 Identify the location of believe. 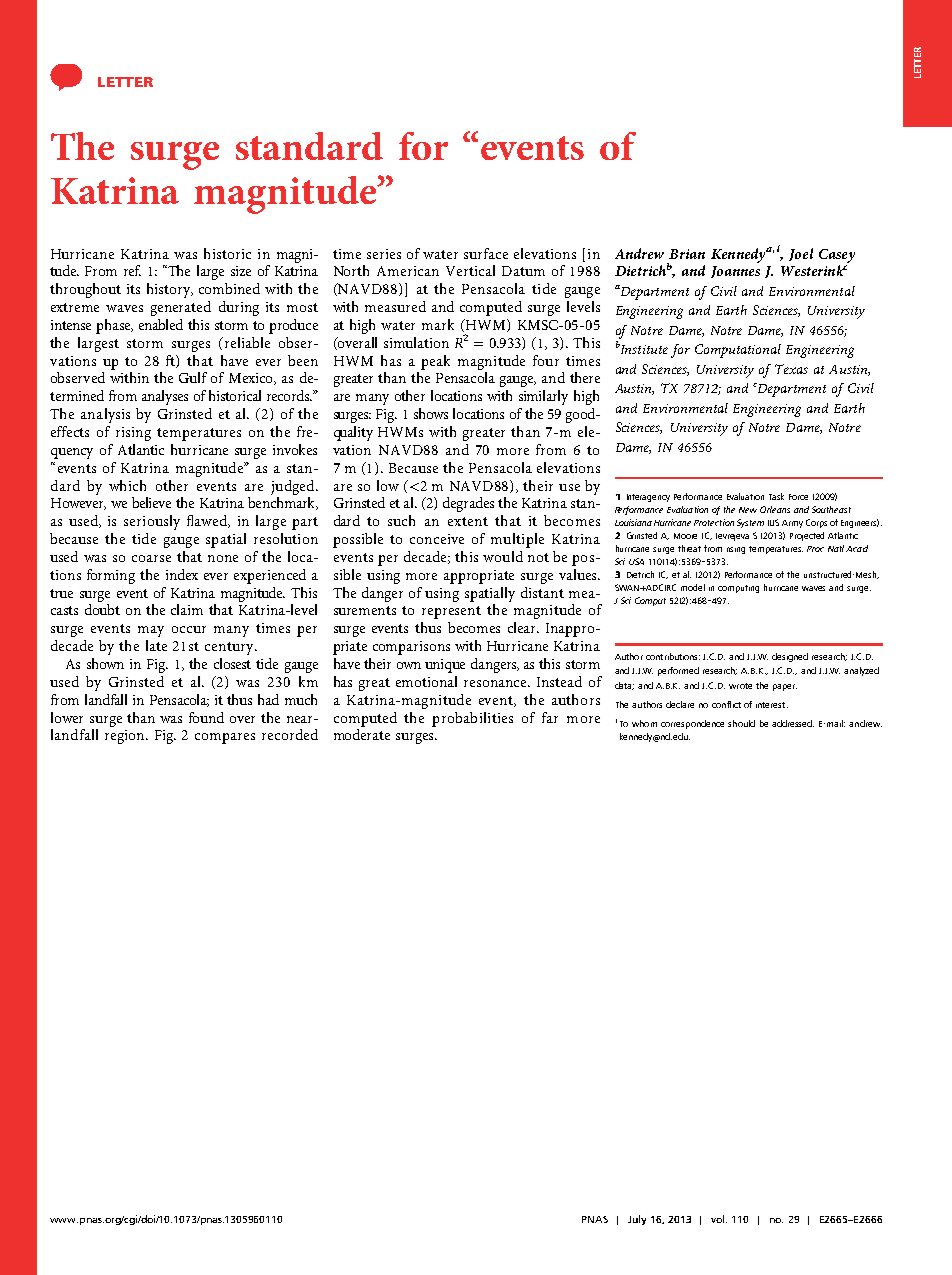
(151, 502).
